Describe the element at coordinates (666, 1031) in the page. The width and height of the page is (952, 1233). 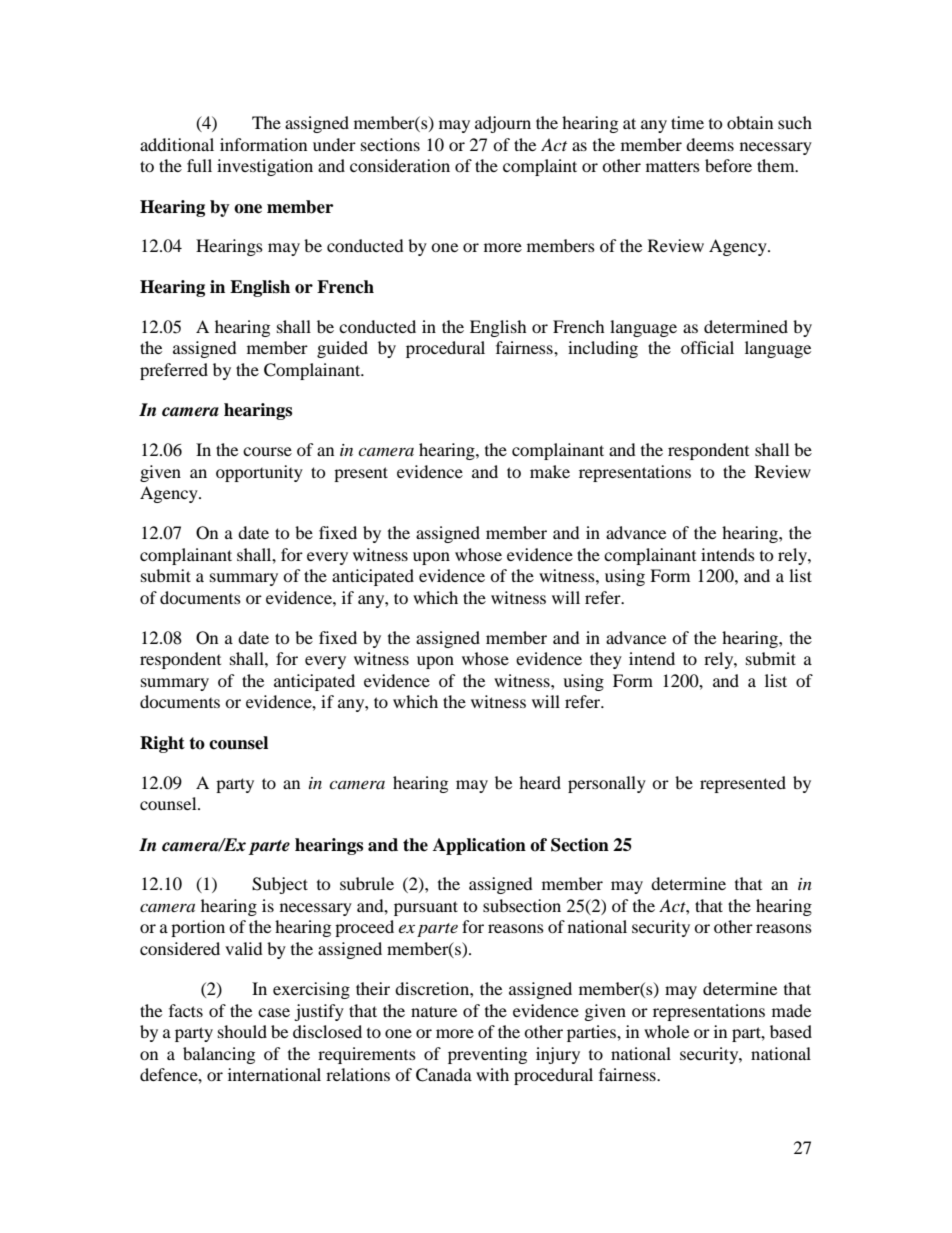
I see `whole` at that location.
